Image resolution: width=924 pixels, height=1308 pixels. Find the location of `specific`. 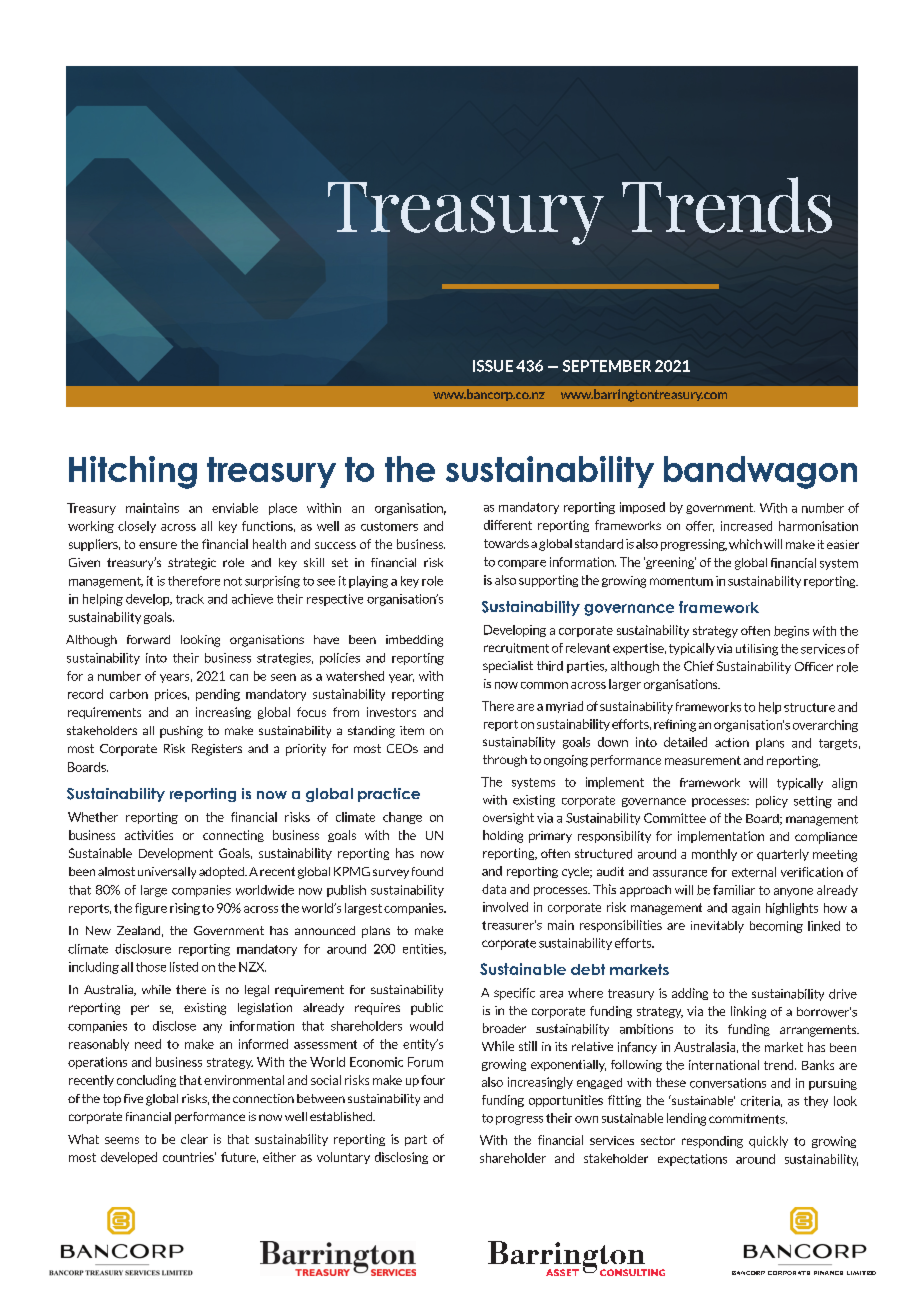

specific is located at coordinates (514, 994).
